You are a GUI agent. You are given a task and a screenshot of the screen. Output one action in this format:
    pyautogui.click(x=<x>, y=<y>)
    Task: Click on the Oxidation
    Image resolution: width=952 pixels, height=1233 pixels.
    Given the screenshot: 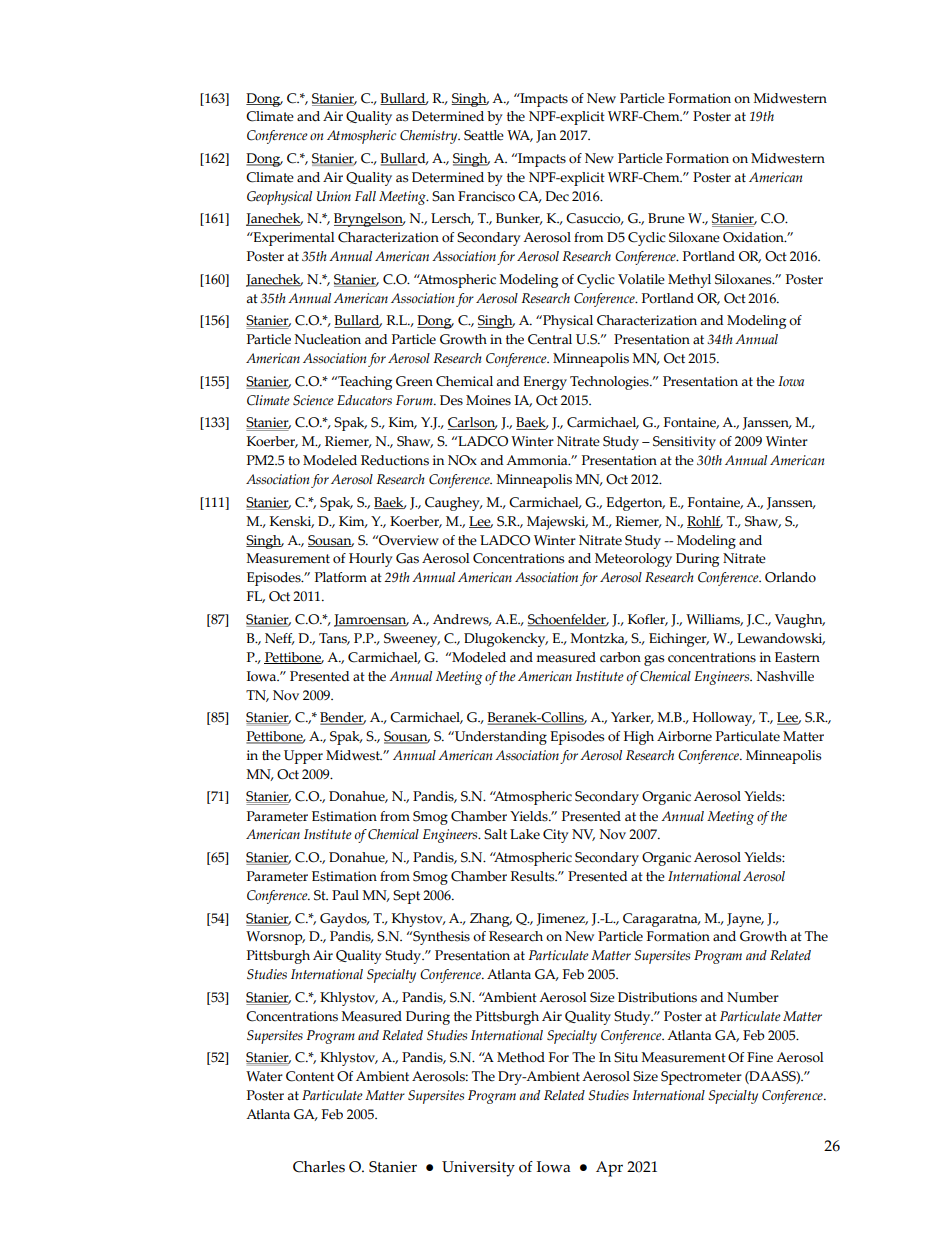 What is the action you would take?
    pyautogui.click(x=754, y=237)
